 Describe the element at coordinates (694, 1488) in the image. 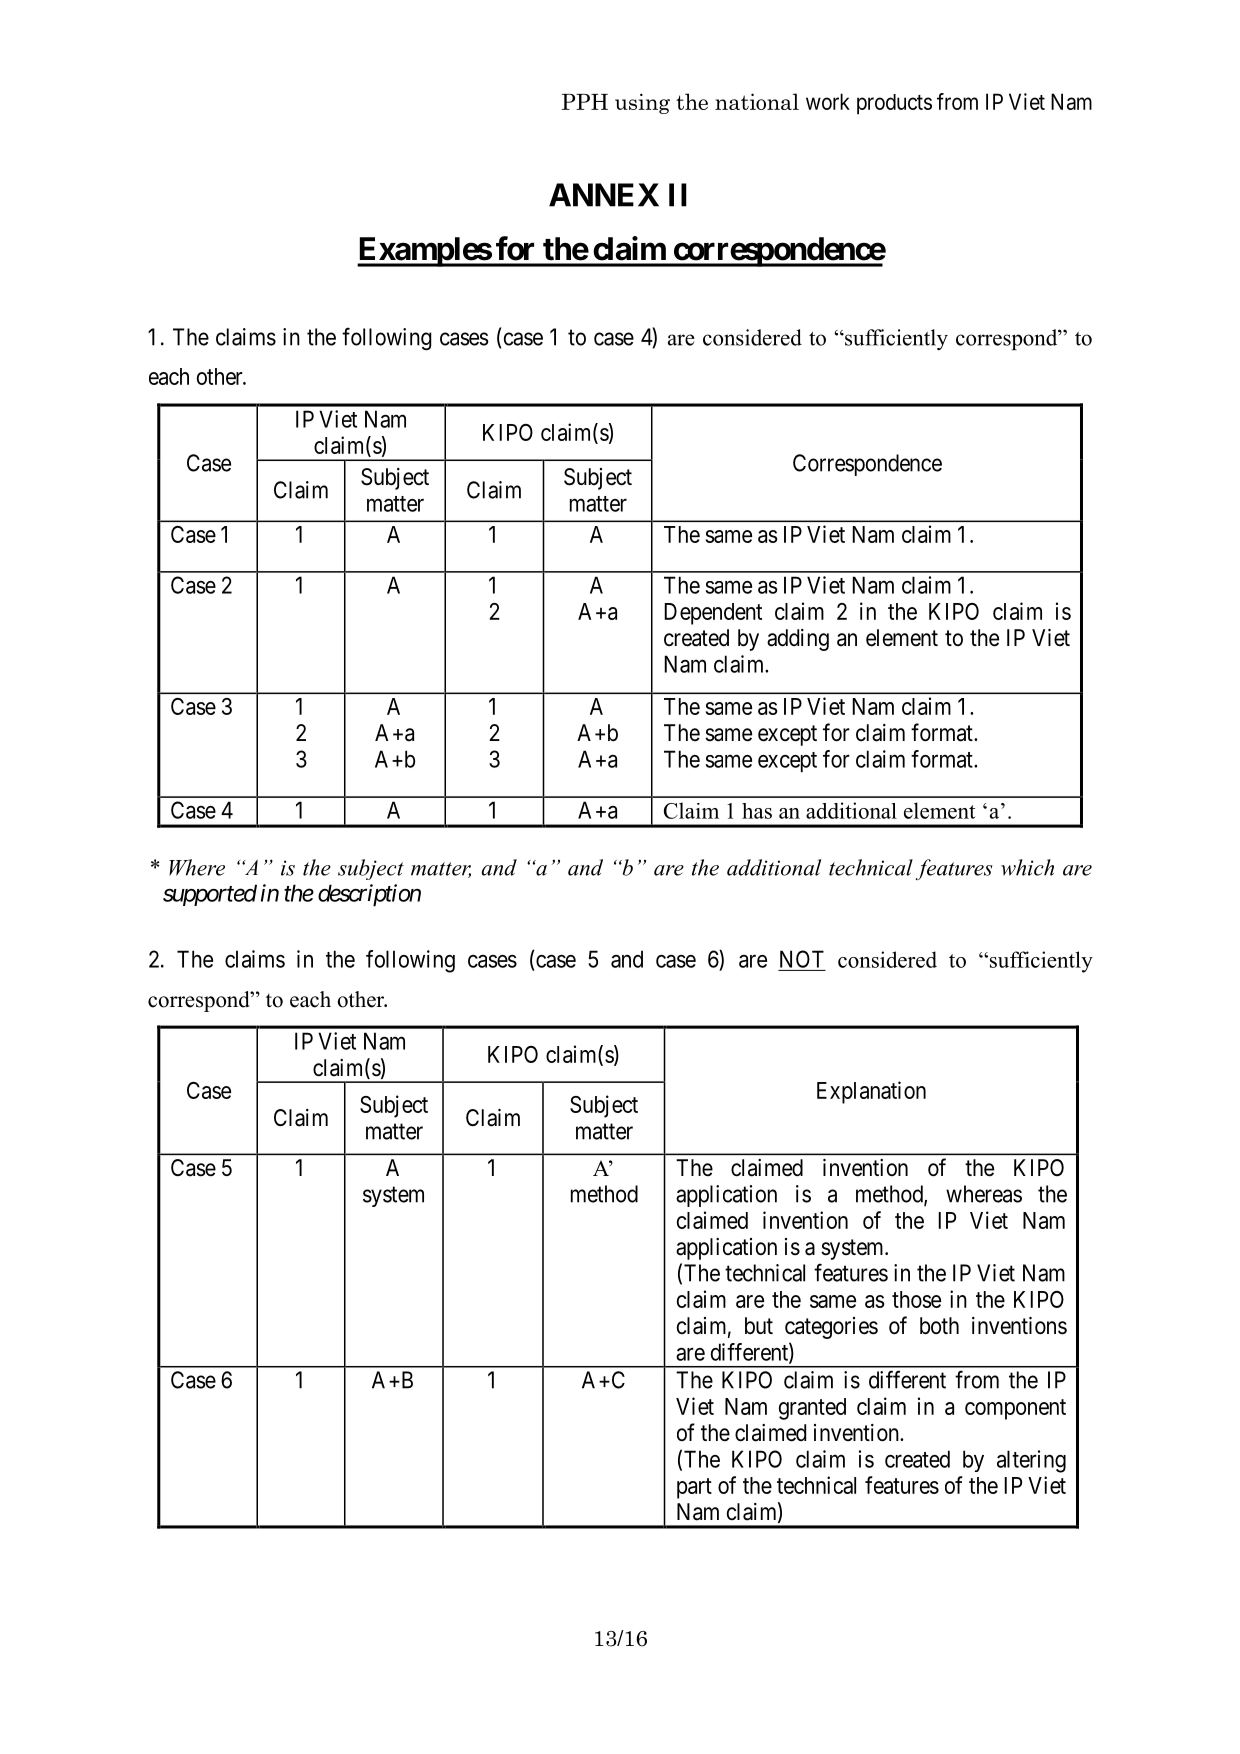

I see `part` at that location.
